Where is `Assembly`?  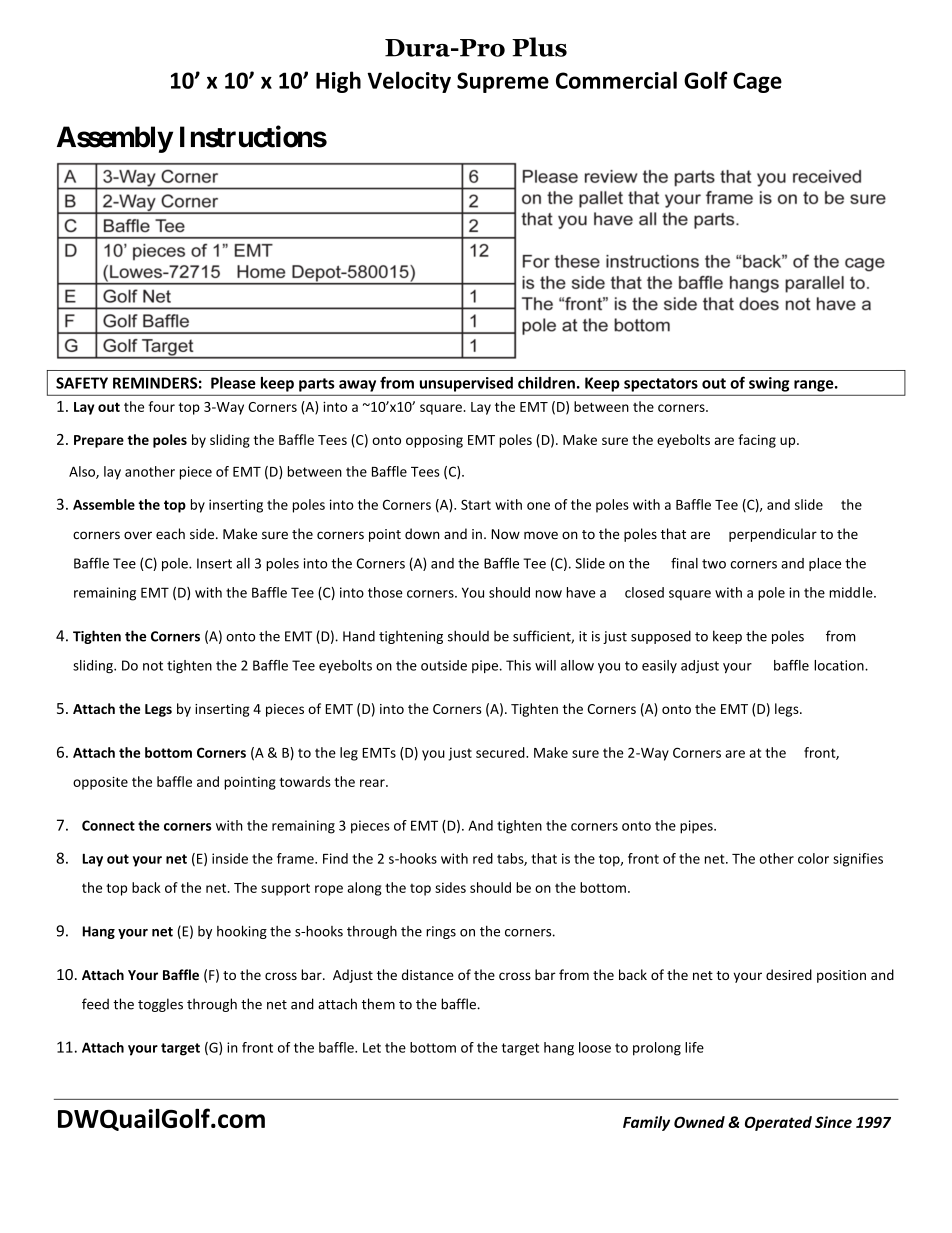
Assembly is located at coordinates (115, 139).
